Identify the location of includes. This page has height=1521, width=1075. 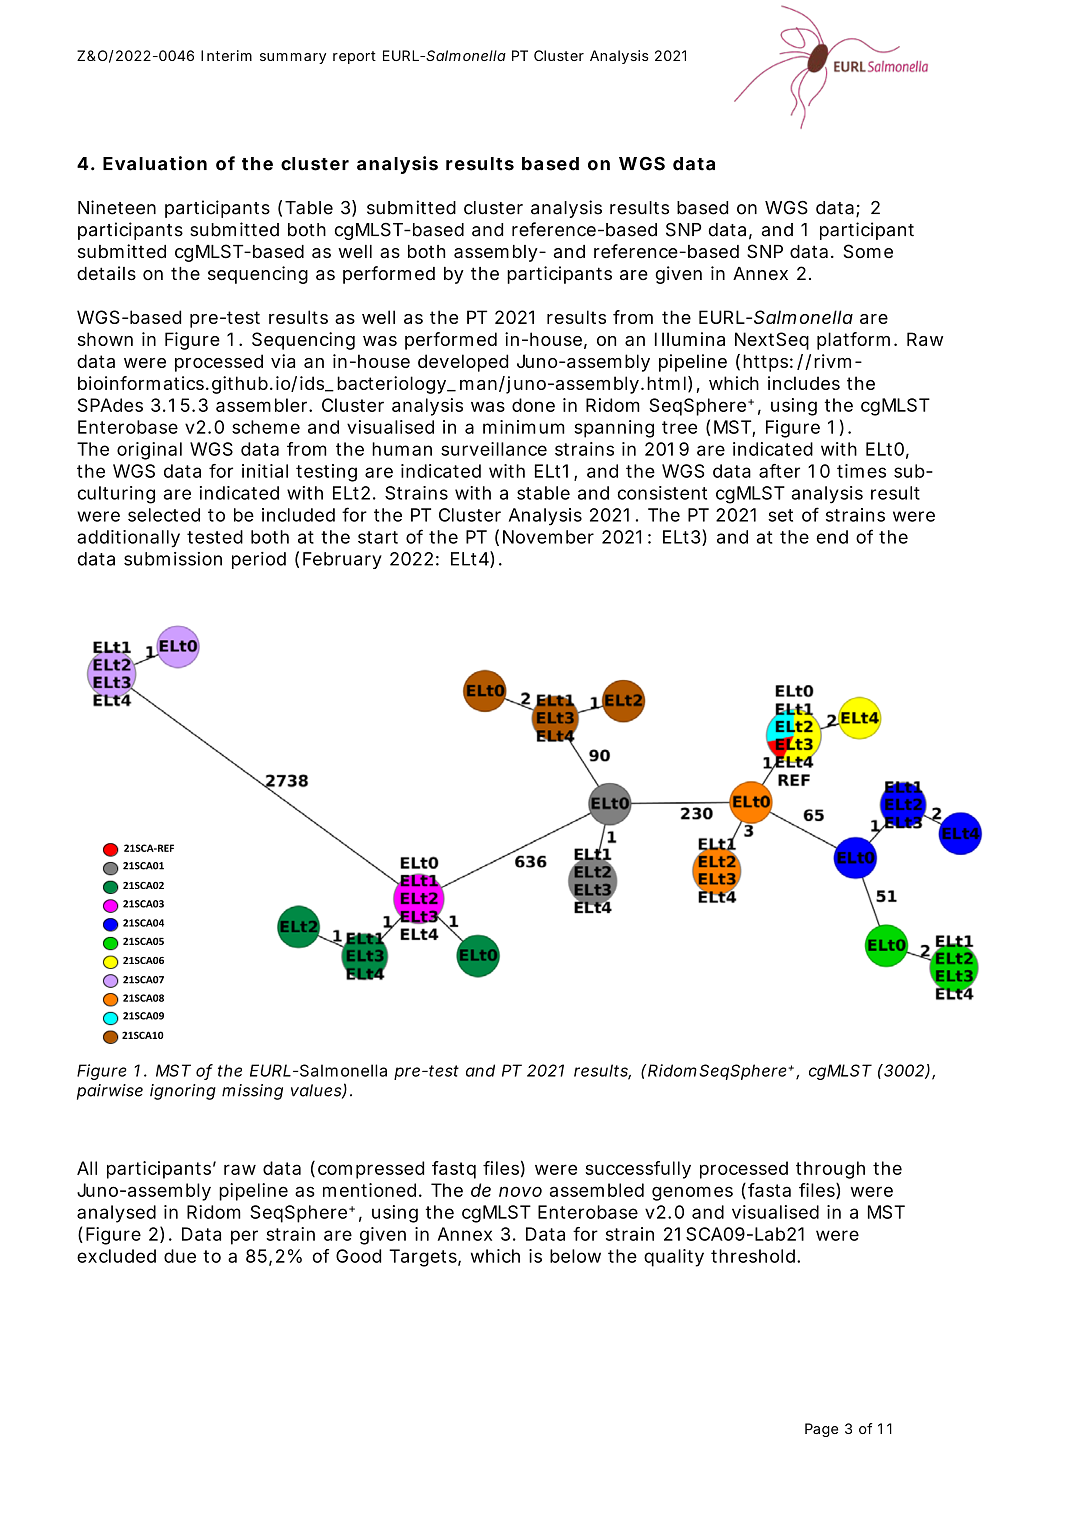
(804, 383).
